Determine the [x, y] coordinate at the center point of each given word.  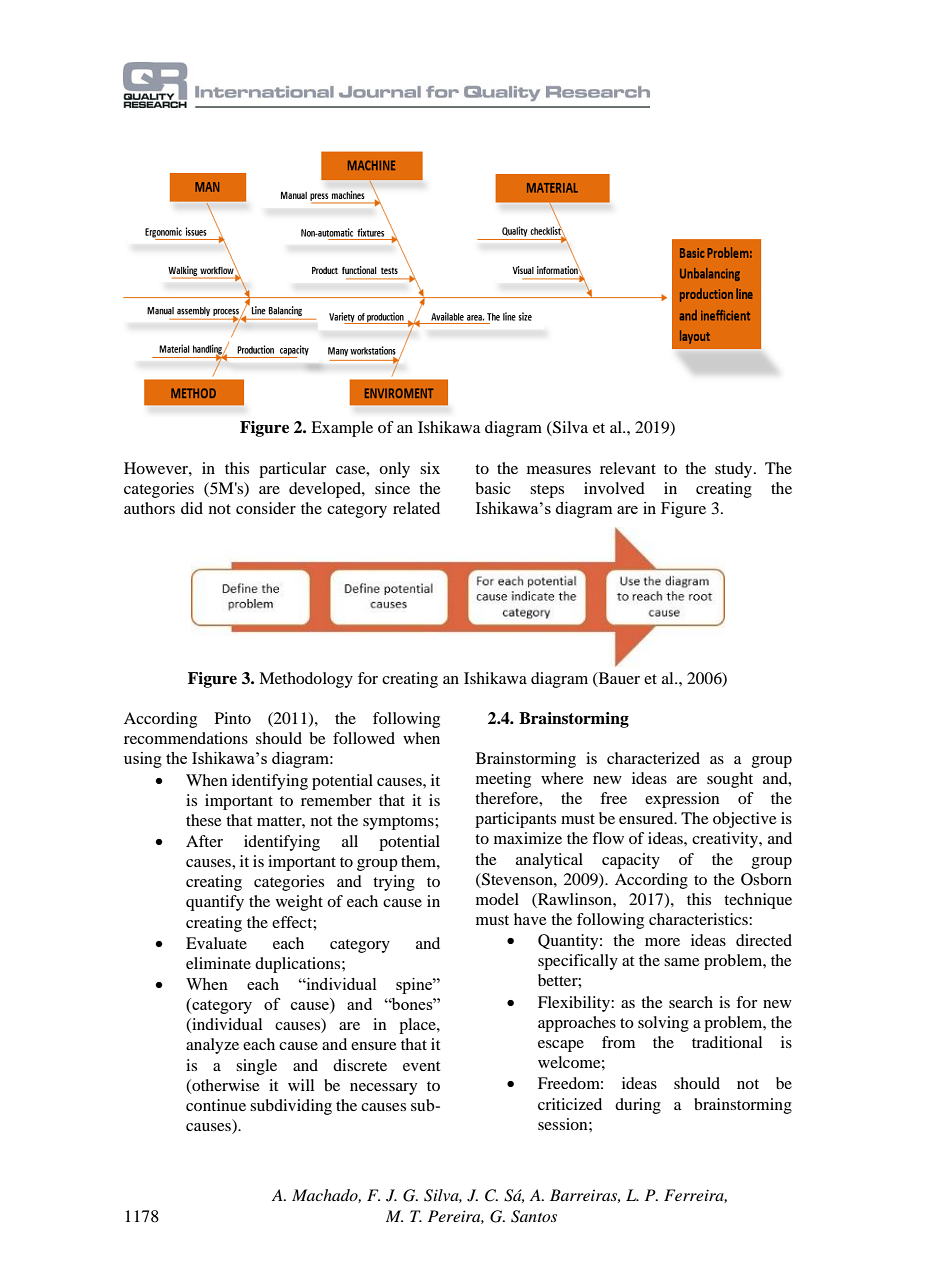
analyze [212, 1046]
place [418, 1026]
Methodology [306, 680]
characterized [653, 758]
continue [216, 1105]
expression [682, 800]
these [204, 820]
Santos [534, 1216]
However [157, 468]
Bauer [618, 679]
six [430, 468]
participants [515, 820]
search [691, 1002]
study [735, 470]
